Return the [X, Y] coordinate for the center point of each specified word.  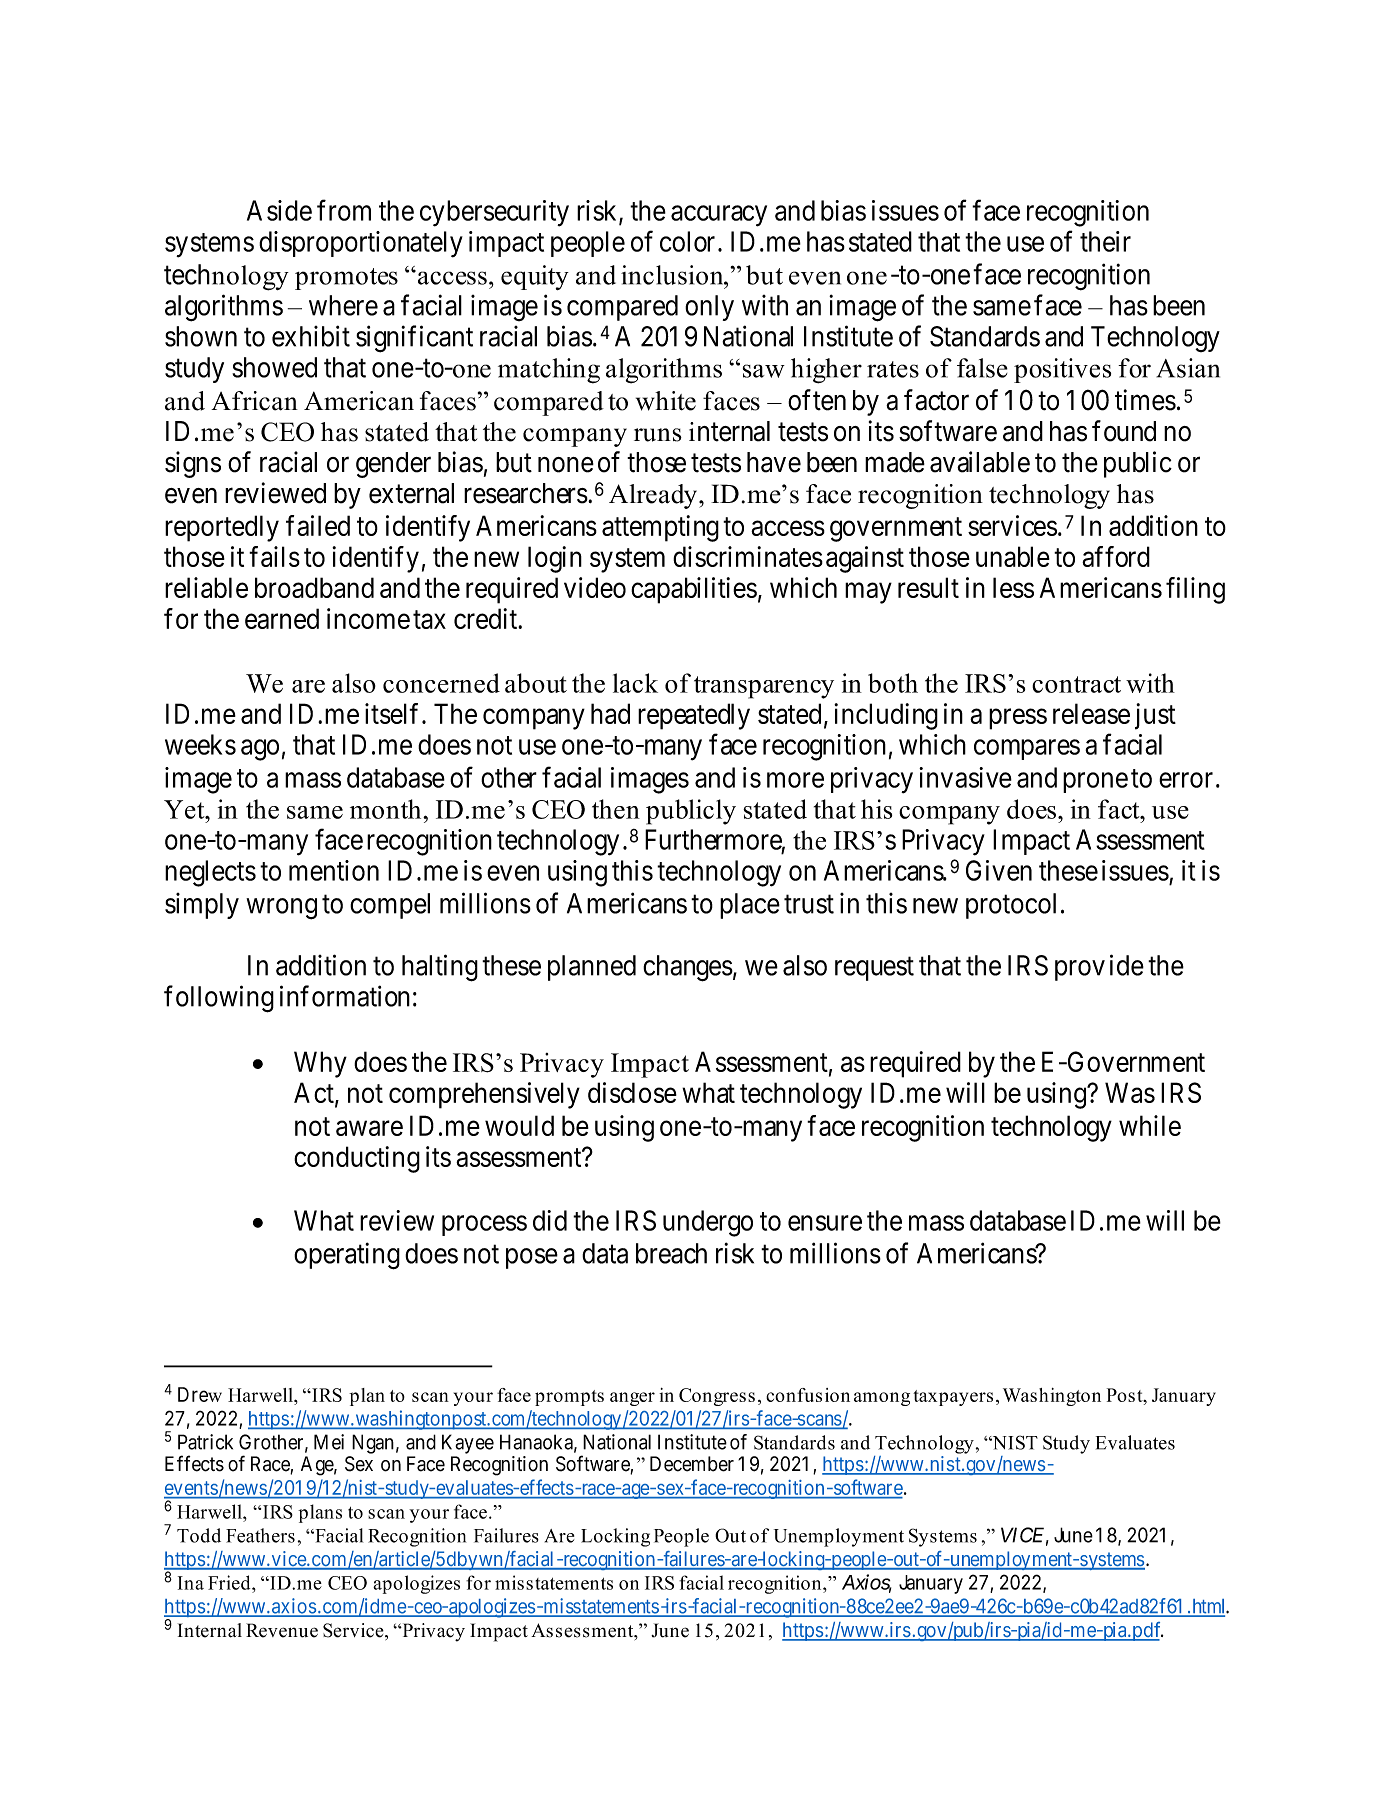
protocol [1011, 906]
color [687, 241]
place [750, 906]
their [1105, 241]
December [692, 1464]
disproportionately [361, 244]
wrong [281, 909]
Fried [230, 1582]
